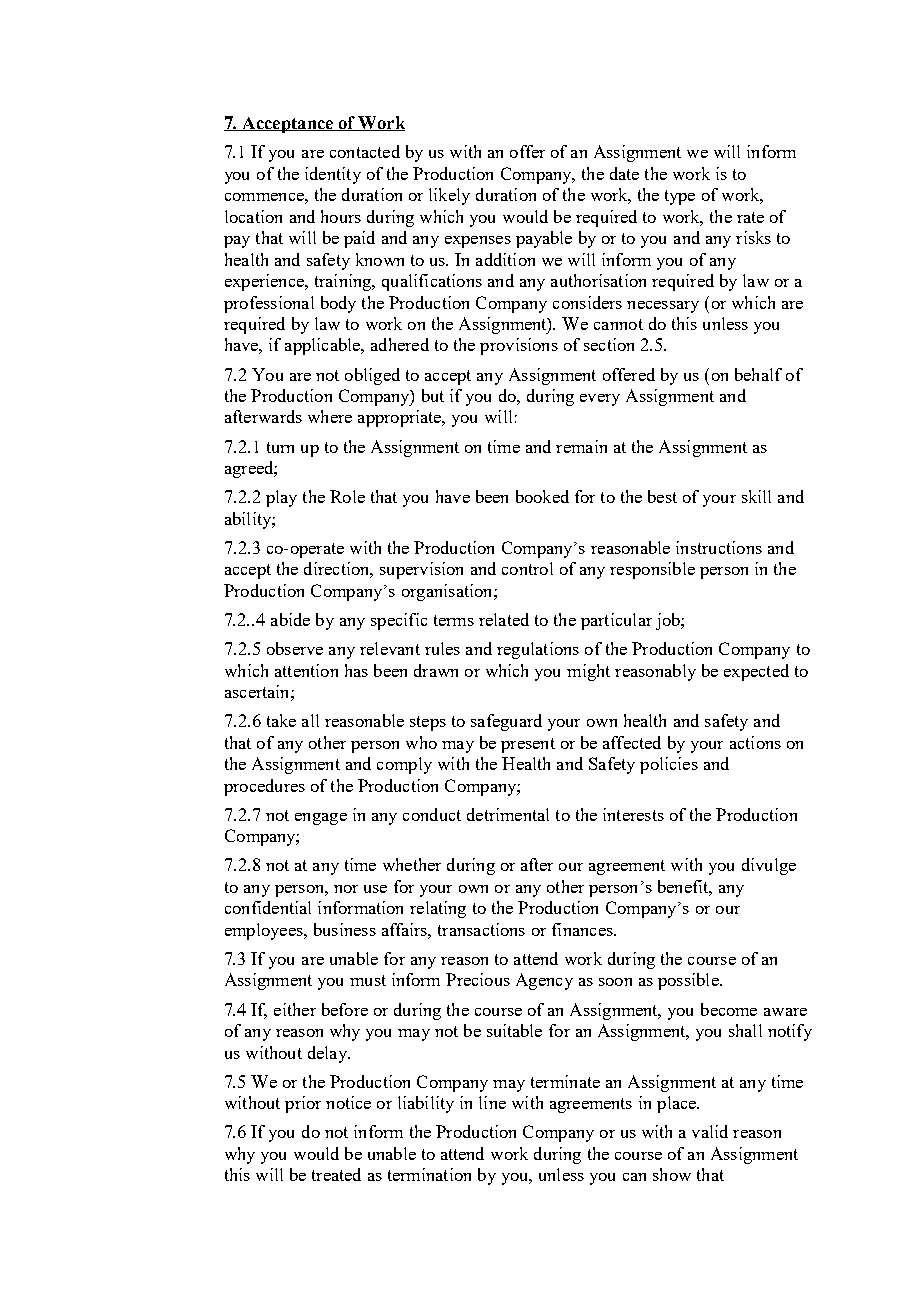  I want to click on engage, so click(321, 819).
